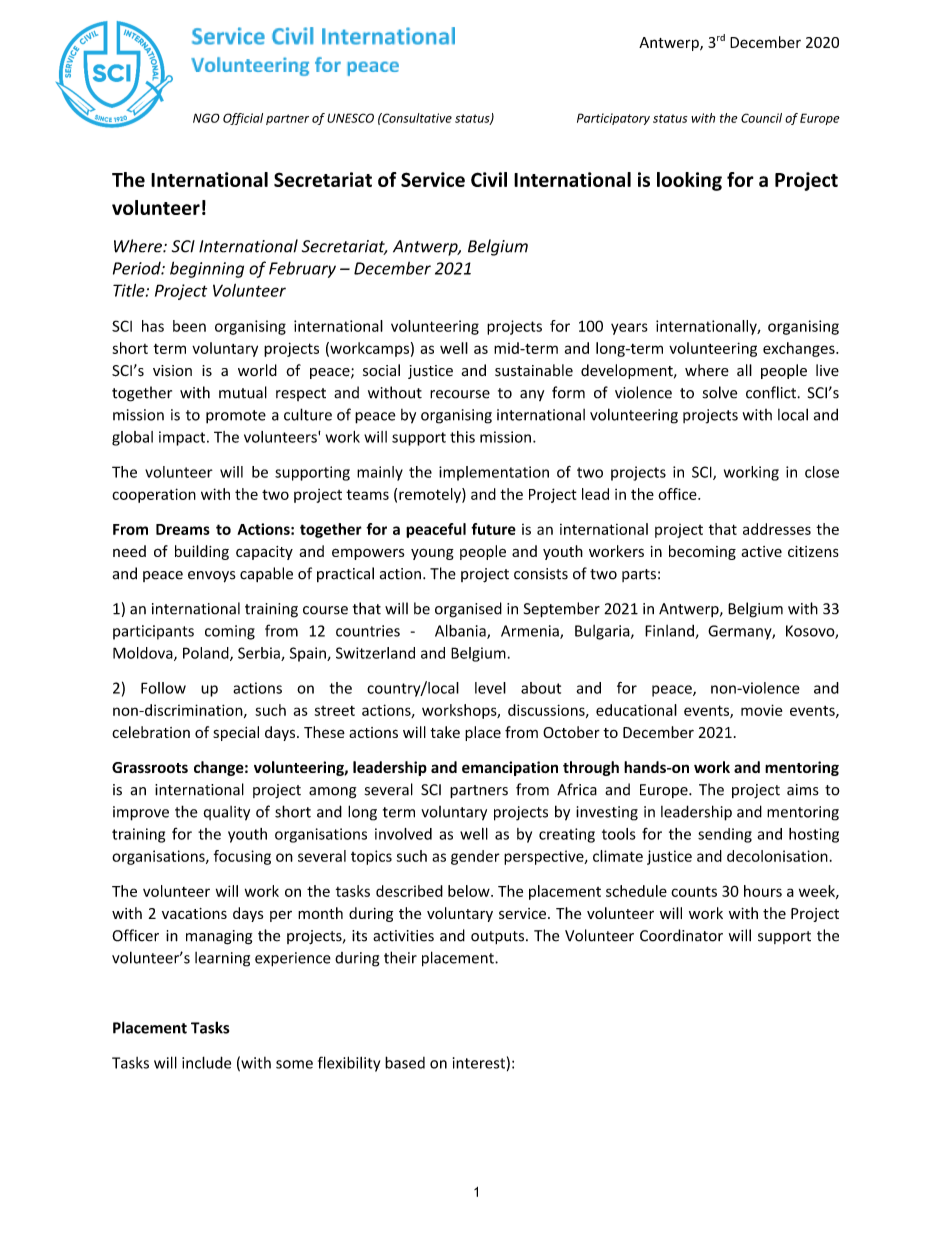 Image resolution: width=952 pixels, height=1233 pixels. Describe the element at coordinates (681, 935) in the image. I see `Coordinator` at that location.
